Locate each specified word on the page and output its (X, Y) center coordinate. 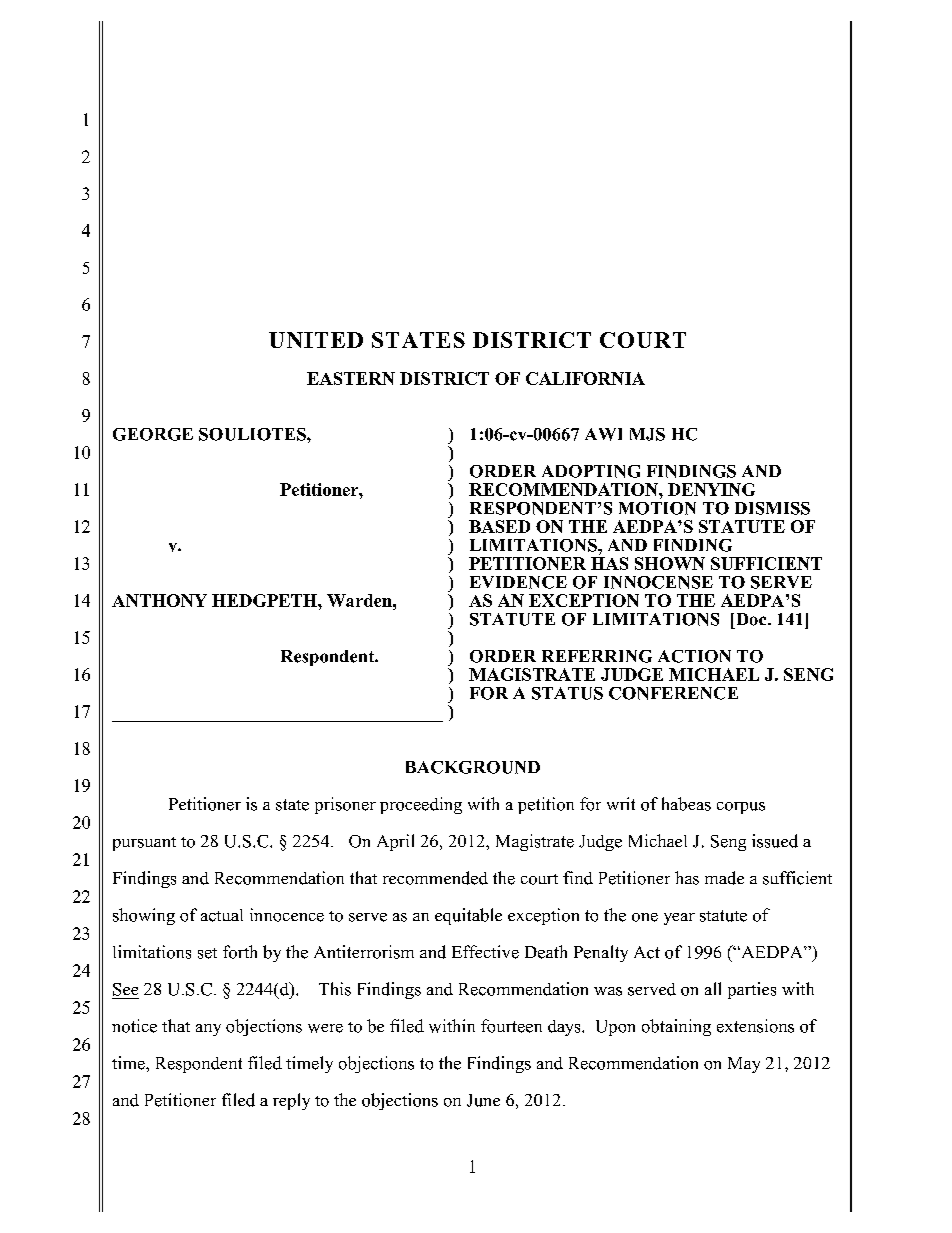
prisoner (345, 805)
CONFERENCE (673, 693)
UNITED (316, 340)
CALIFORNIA (585, 378)
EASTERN (351, 378)
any (208, 1030)
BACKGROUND (473, 767)
